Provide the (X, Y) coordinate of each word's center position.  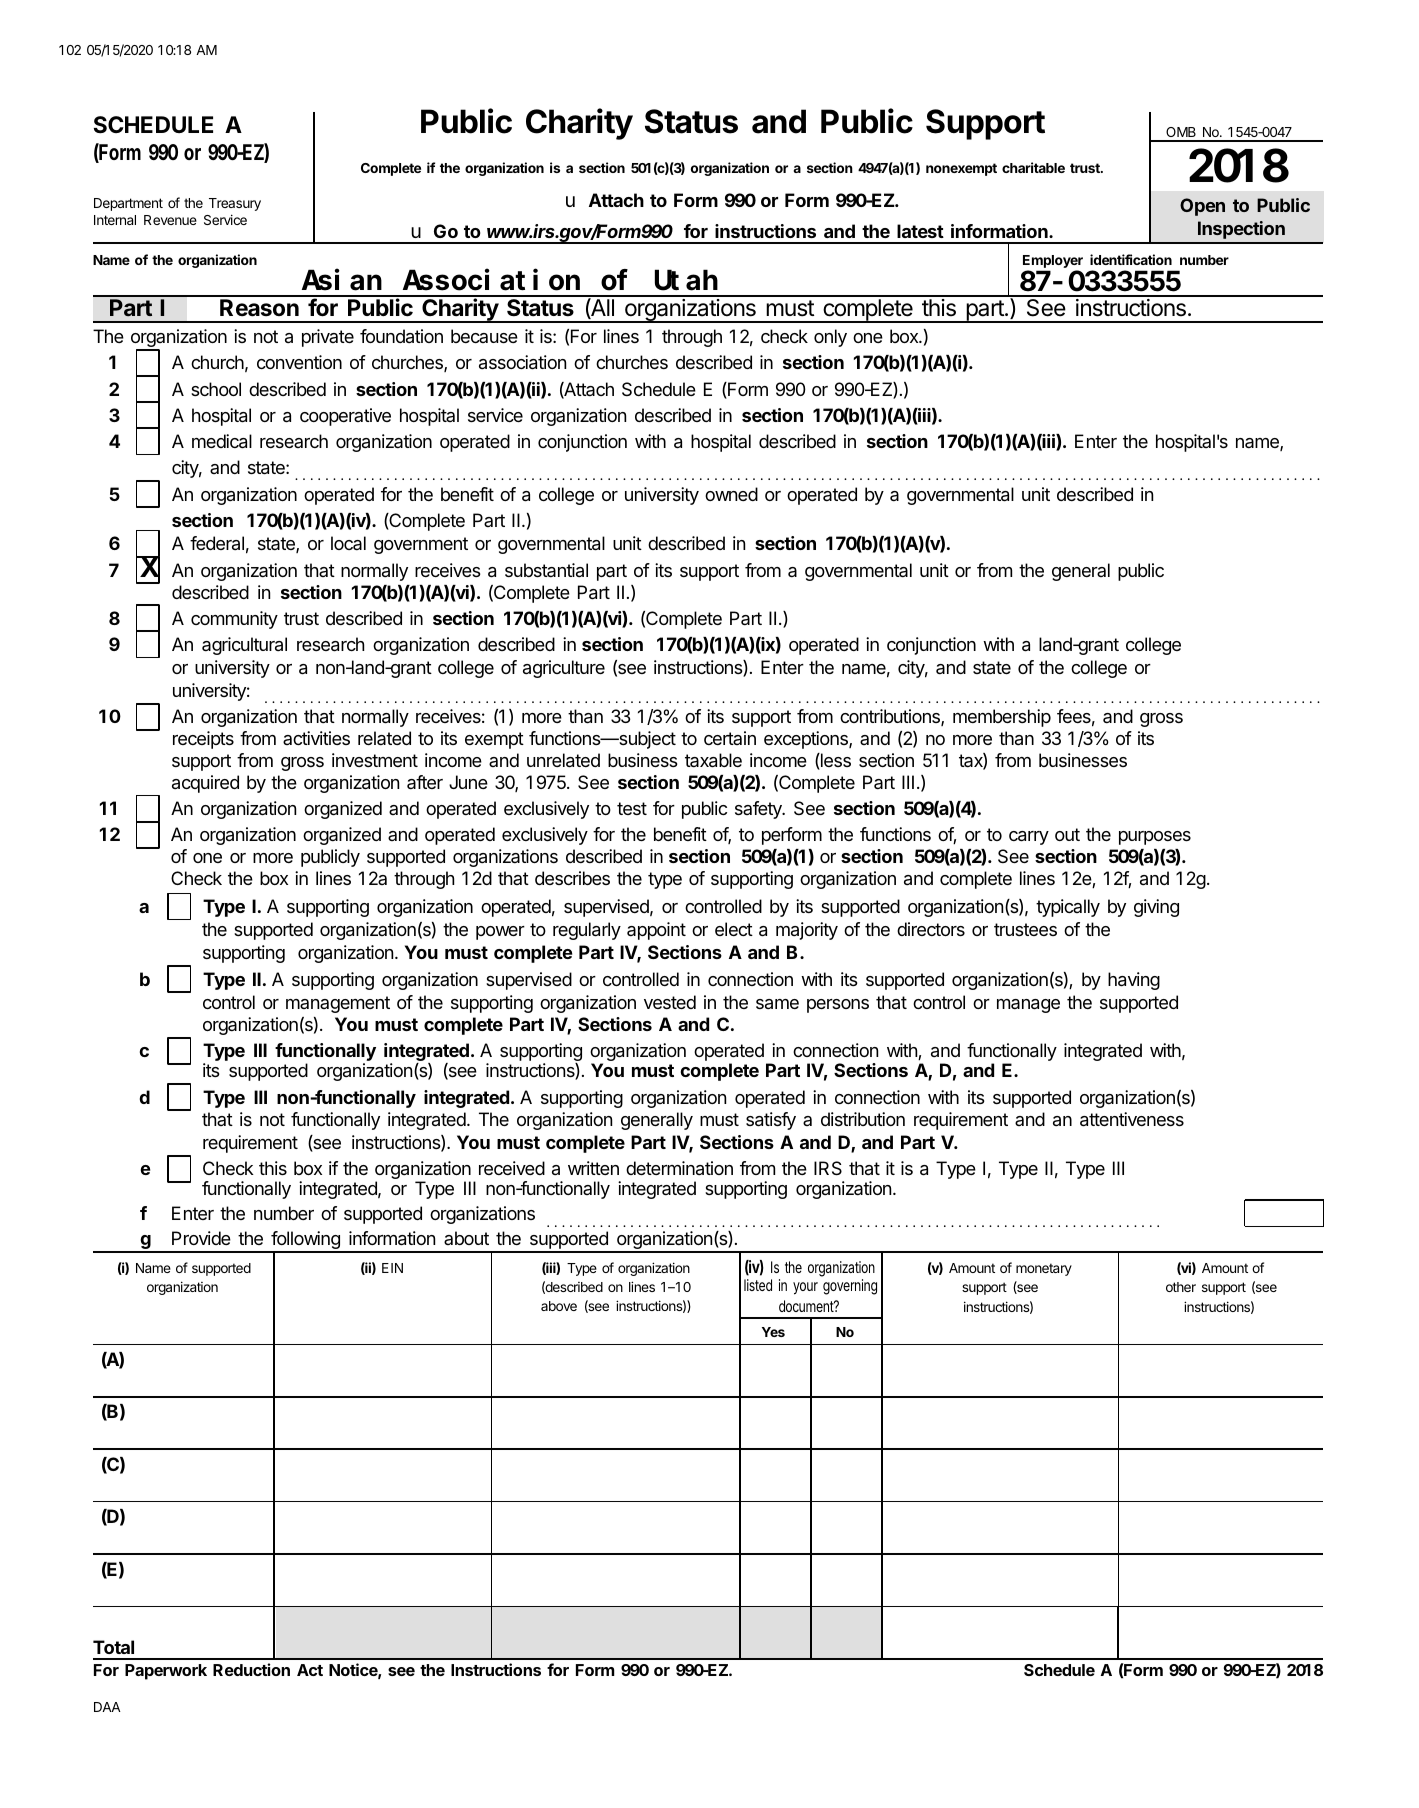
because (484, 336)
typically (1068, 908)
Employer (1053, 261)
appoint (656, 931)
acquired (205, 784)
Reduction (251, 1669)
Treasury (235, 204)
